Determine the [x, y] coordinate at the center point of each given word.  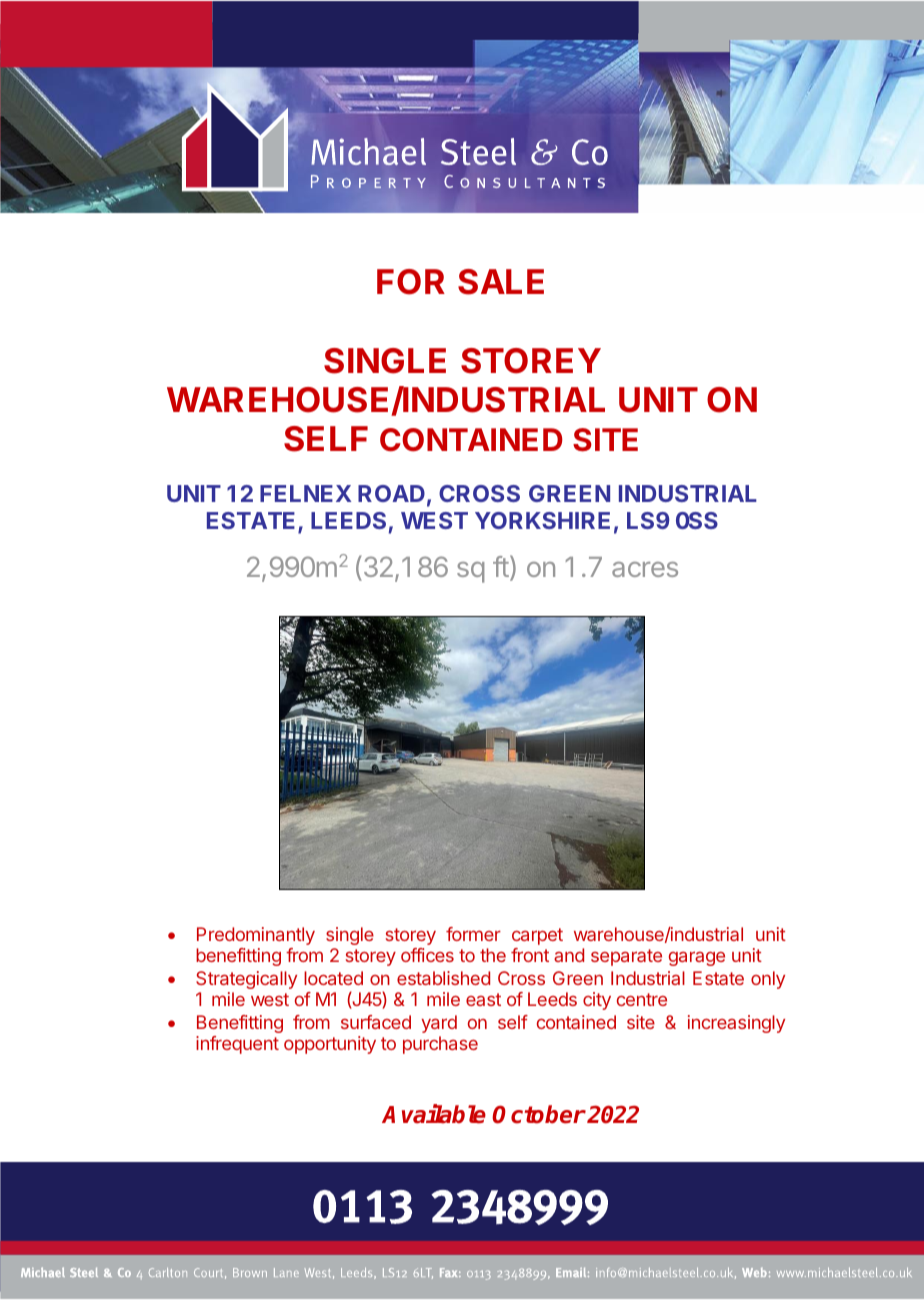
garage [697, 958]
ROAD [391, 493]
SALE [501, 282]
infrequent [237, 1045]
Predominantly [256, 936]
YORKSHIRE [542, 520]
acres [645, 569]
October [539, 1114]
